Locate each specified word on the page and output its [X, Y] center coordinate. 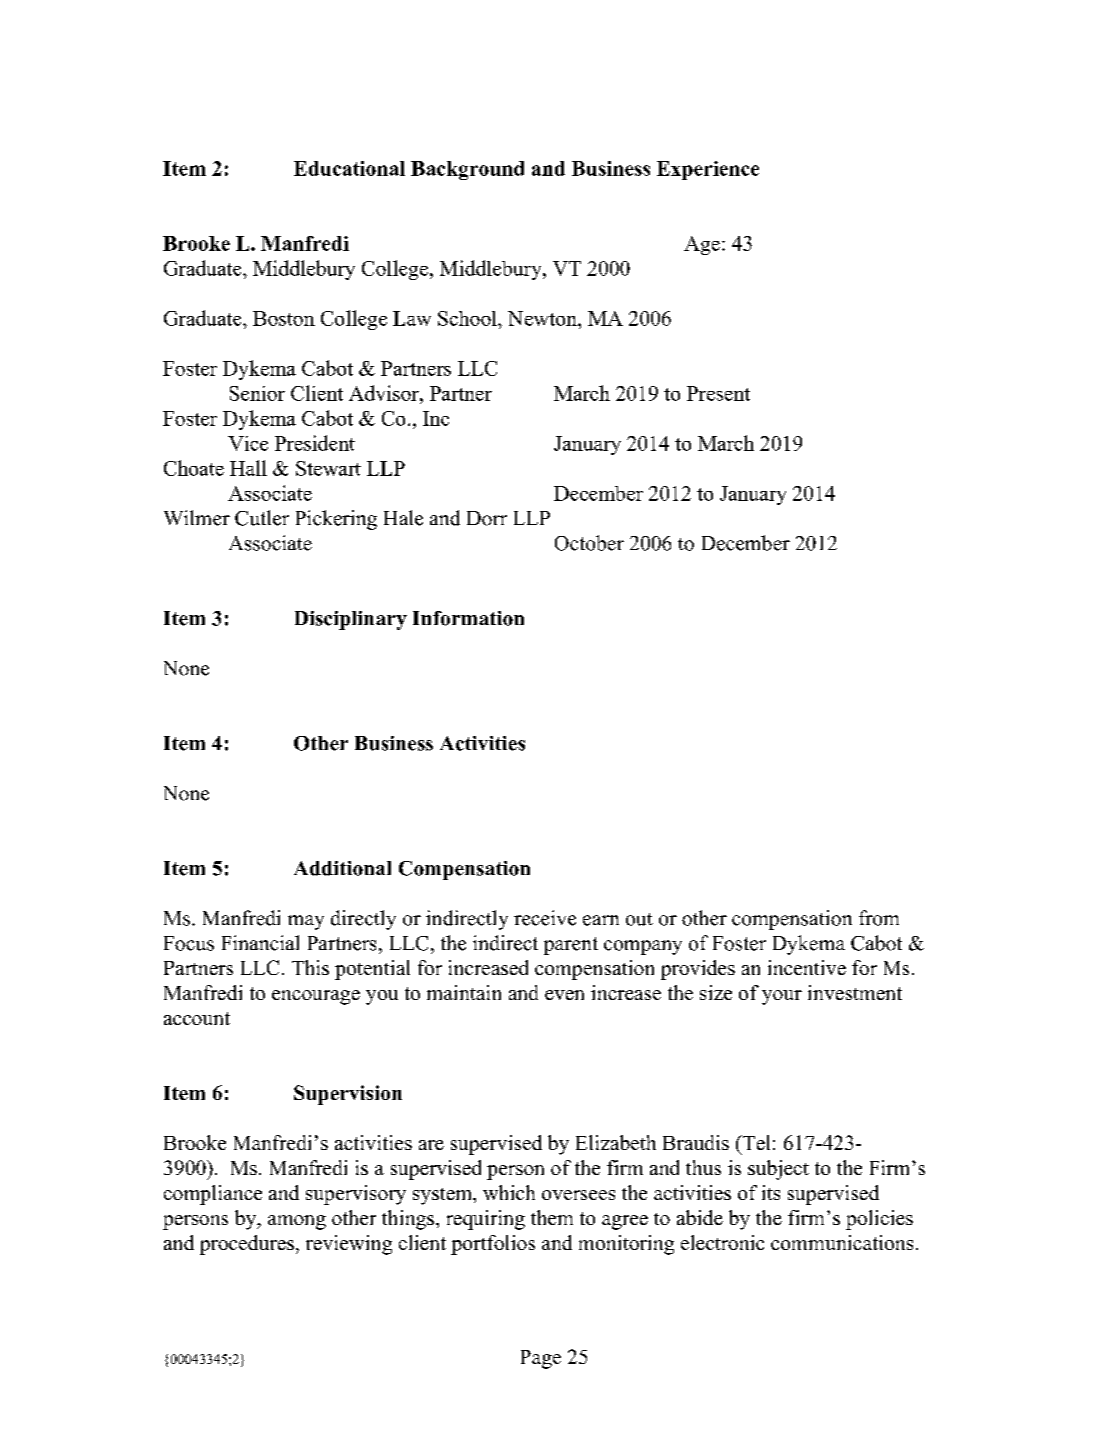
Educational [349, 168]
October [589, 543]
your [782, 997]
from [879, 918]
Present [718, 393]
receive [545, 918]
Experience [708, 170]
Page [541, 1359]
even [564, 995]
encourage [316, 997]
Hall [248, 468]
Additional [342, 868]
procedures [248, 1245]
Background [467, 170]
